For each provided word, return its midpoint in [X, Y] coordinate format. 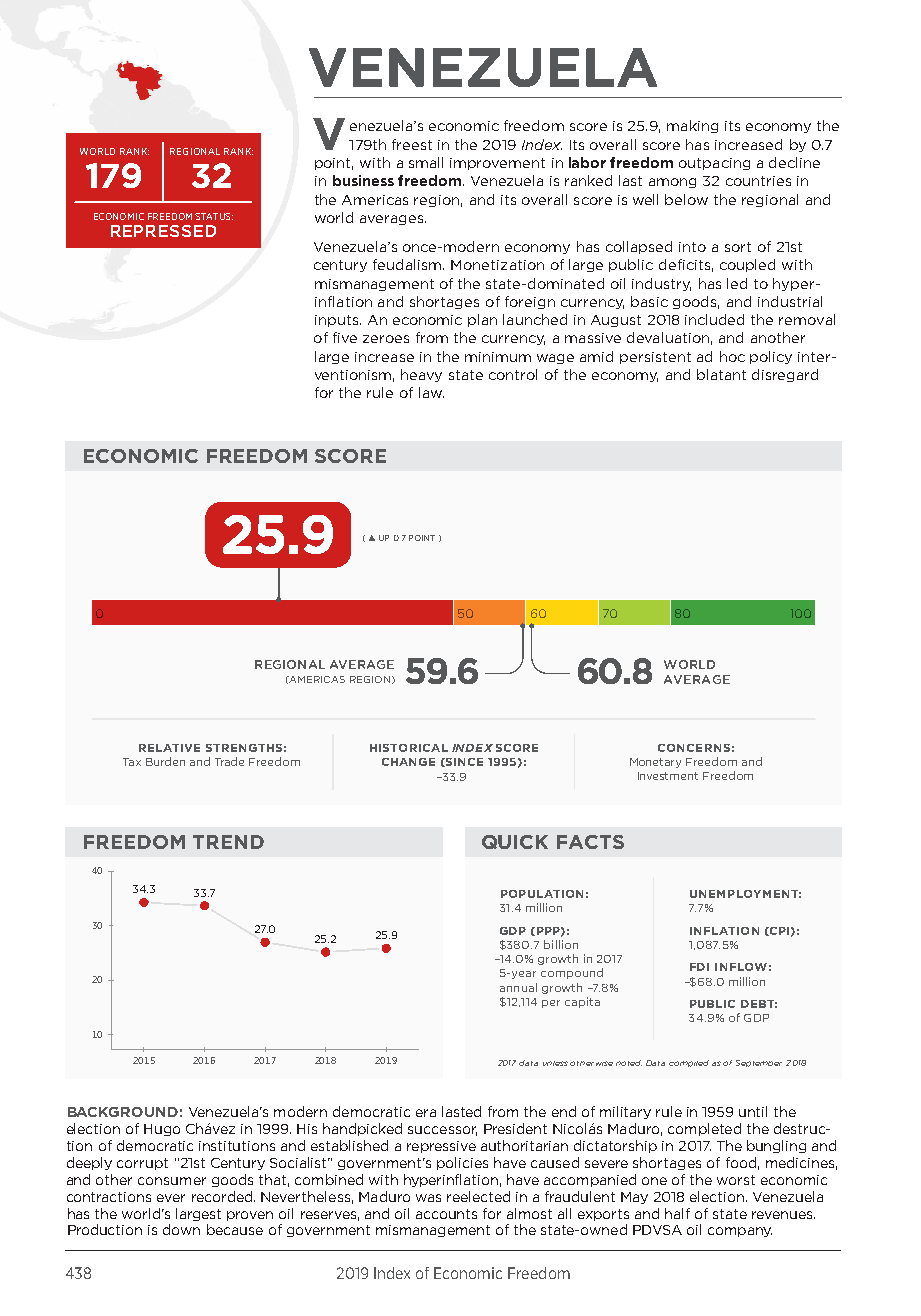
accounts [446, 1214]
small [426, 162]
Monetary [655, 763]
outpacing [714, 164]
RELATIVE [169, 748]
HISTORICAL [409, 748]
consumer [172, 1181]
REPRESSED [163, 231]
